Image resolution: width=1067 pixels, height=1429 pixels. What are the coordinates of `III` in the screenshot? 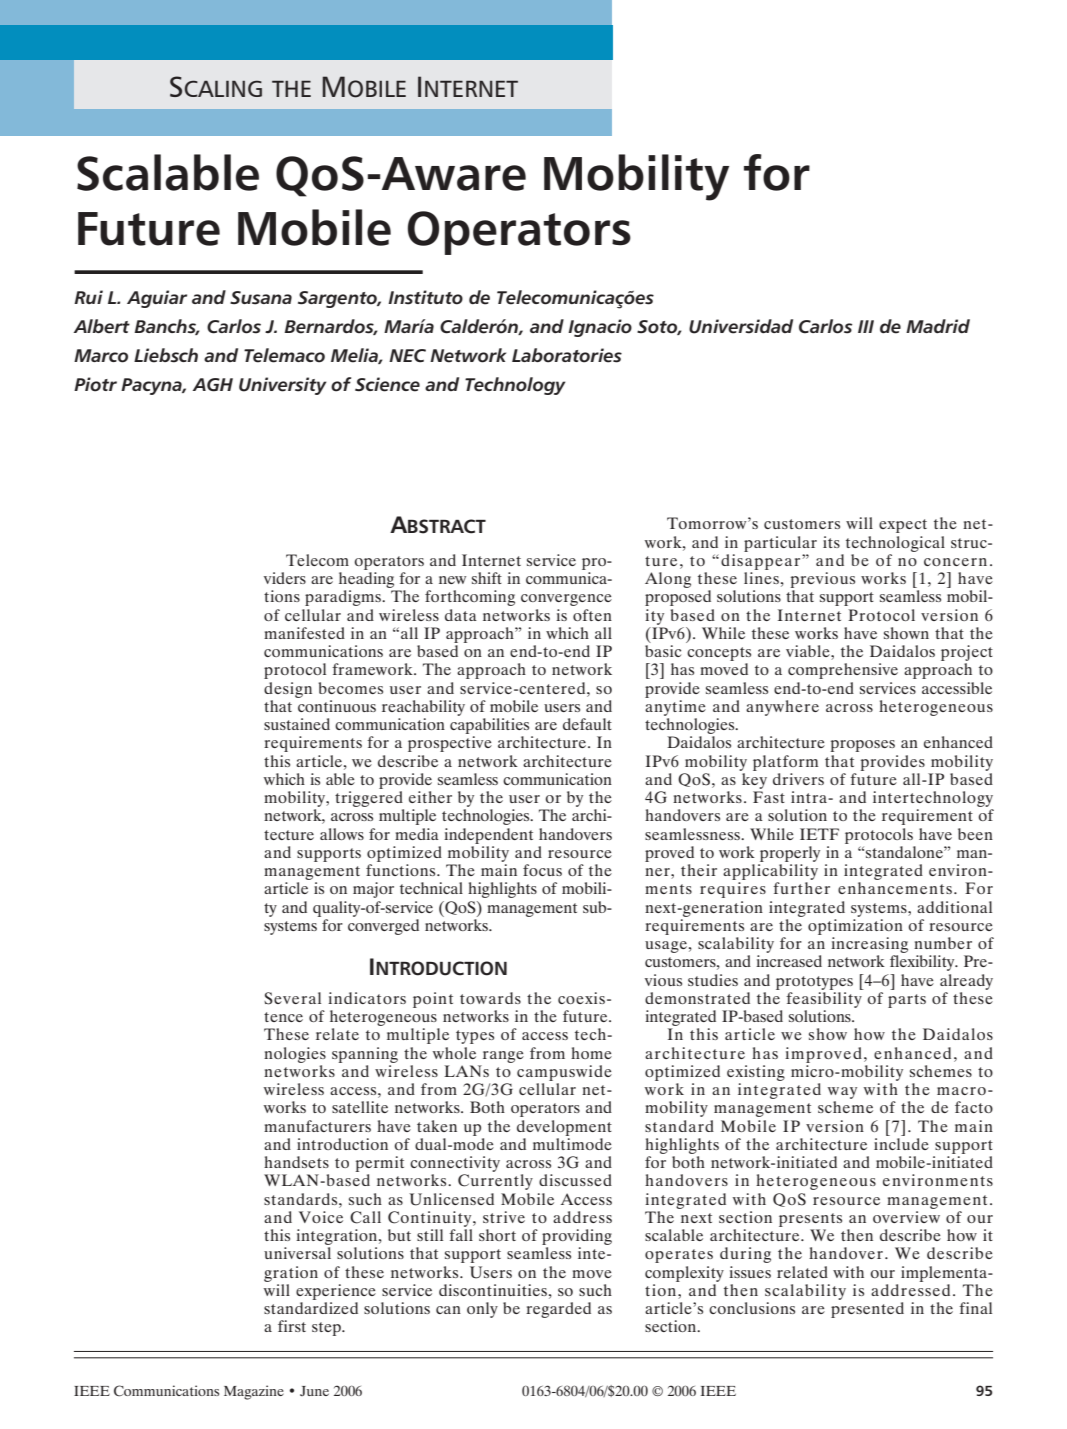 It's located at (866, 326).
